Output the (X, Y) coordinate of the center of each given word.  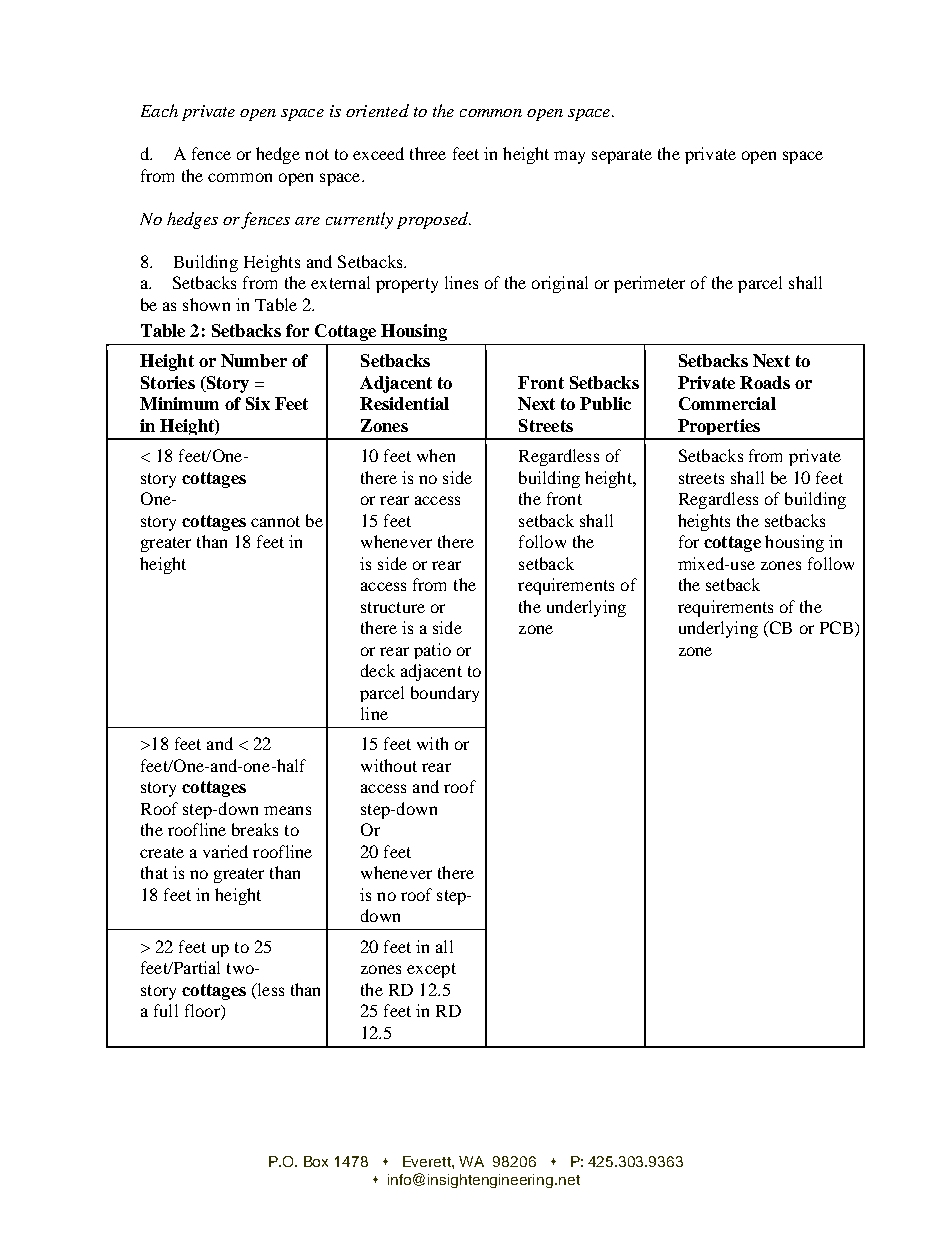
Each (159, 110)
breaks (255, 829)
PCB (836, 627)
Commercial (727, 403)
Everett (428, 1161)
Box (316, 1161)
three (428, 153)
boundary (445, 694)
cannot (275, 521)
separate (622, 156)
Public (605, 403)
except (431, 970)
